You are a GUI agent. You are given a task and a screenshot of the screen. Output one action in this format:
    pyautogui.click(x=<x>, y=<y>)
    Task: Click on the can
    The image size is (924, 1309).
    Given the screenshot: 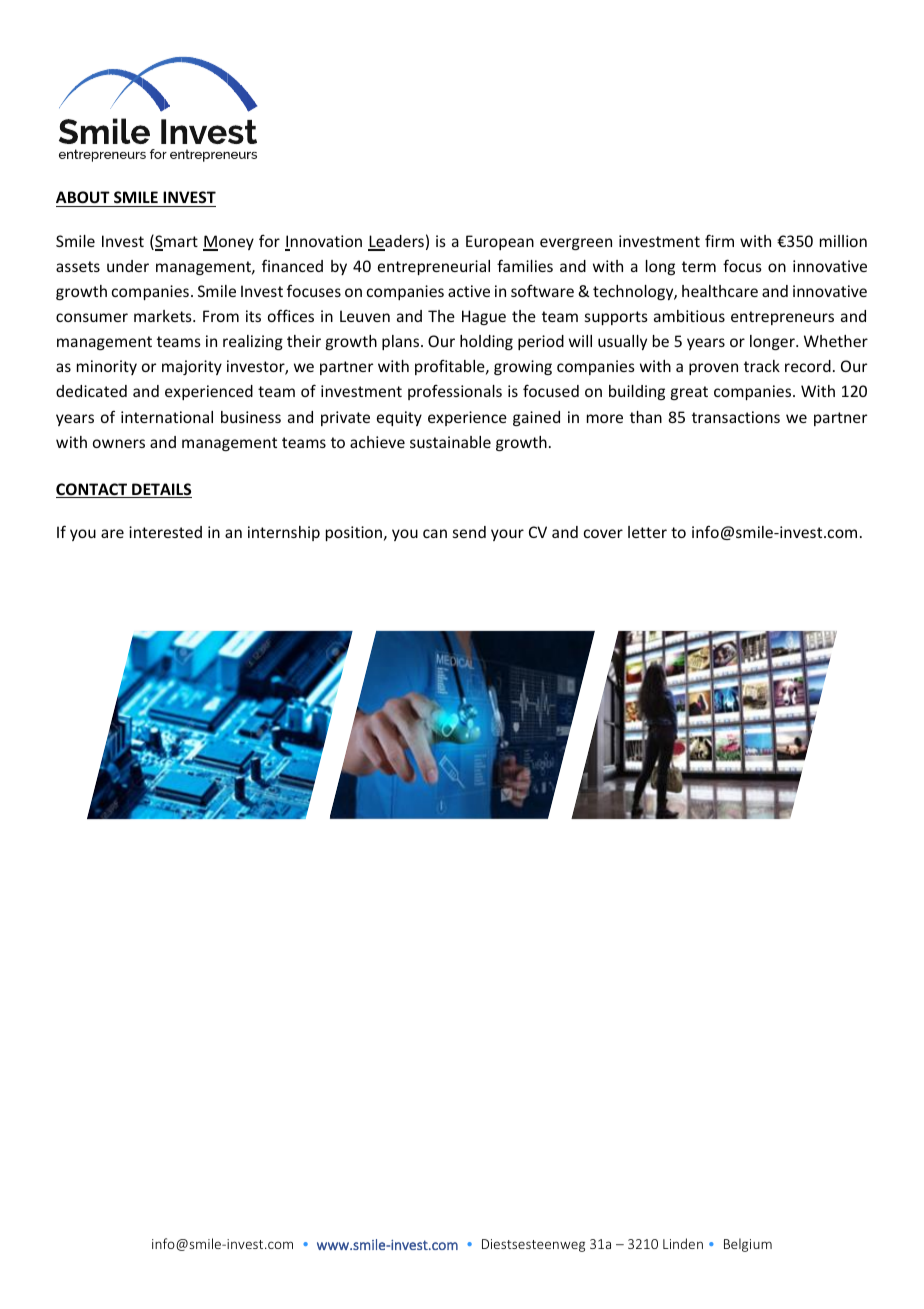 What is the action you would take?
    pyautogui.click(x=435, y=533)
